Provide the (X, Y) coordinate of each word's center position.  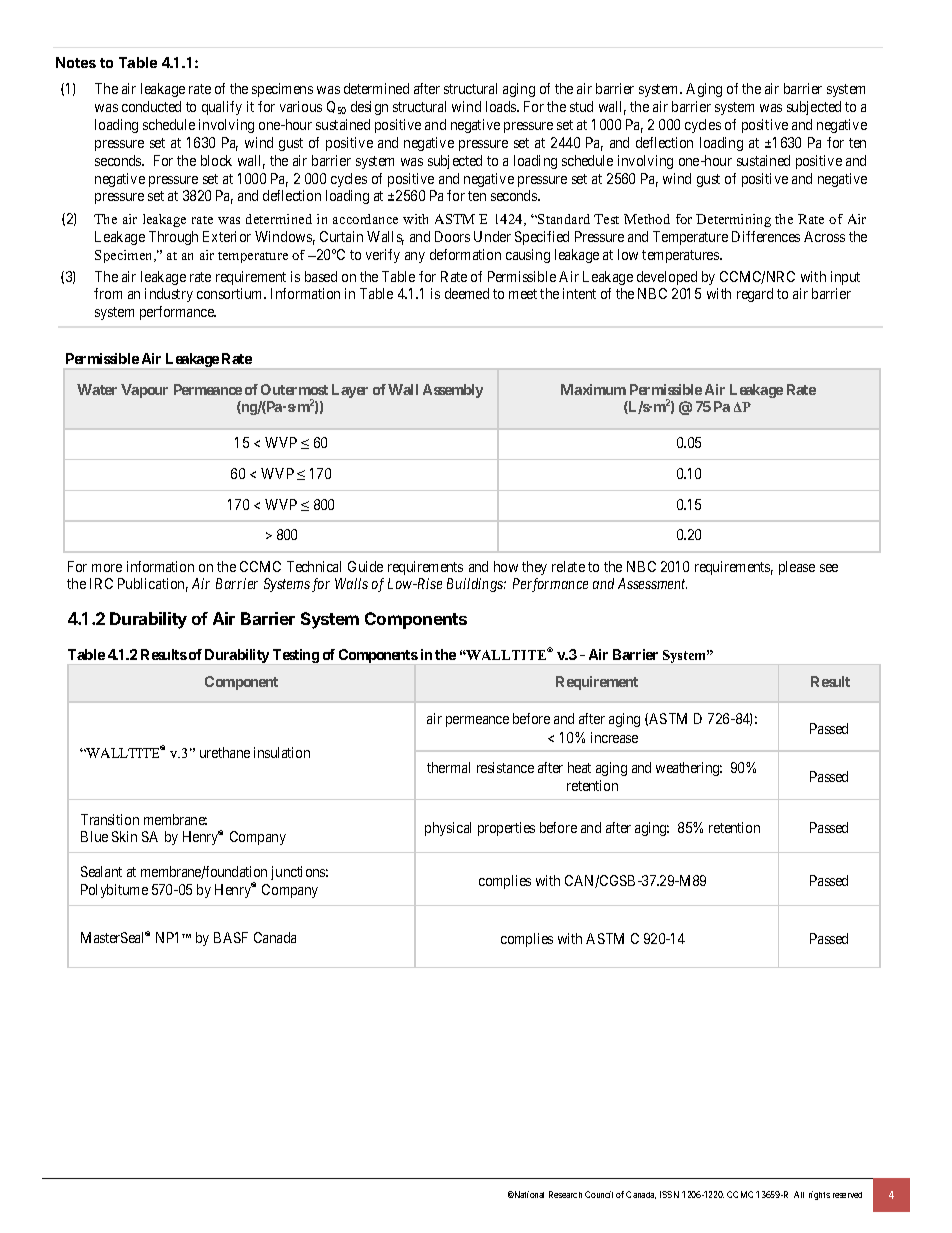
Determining (733, 220)
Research (565, 1194)
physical (448, 829)
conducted (151, 106)
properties (506, 829)
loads (502, 106)
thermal (448, 767)
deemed (467, 293)
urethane (225, 752)
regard (755, 295)
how (506, 566)
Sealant (101, 871)
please (797, 568)
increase (614, 737)
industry (169, 295)
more (107, 568)
